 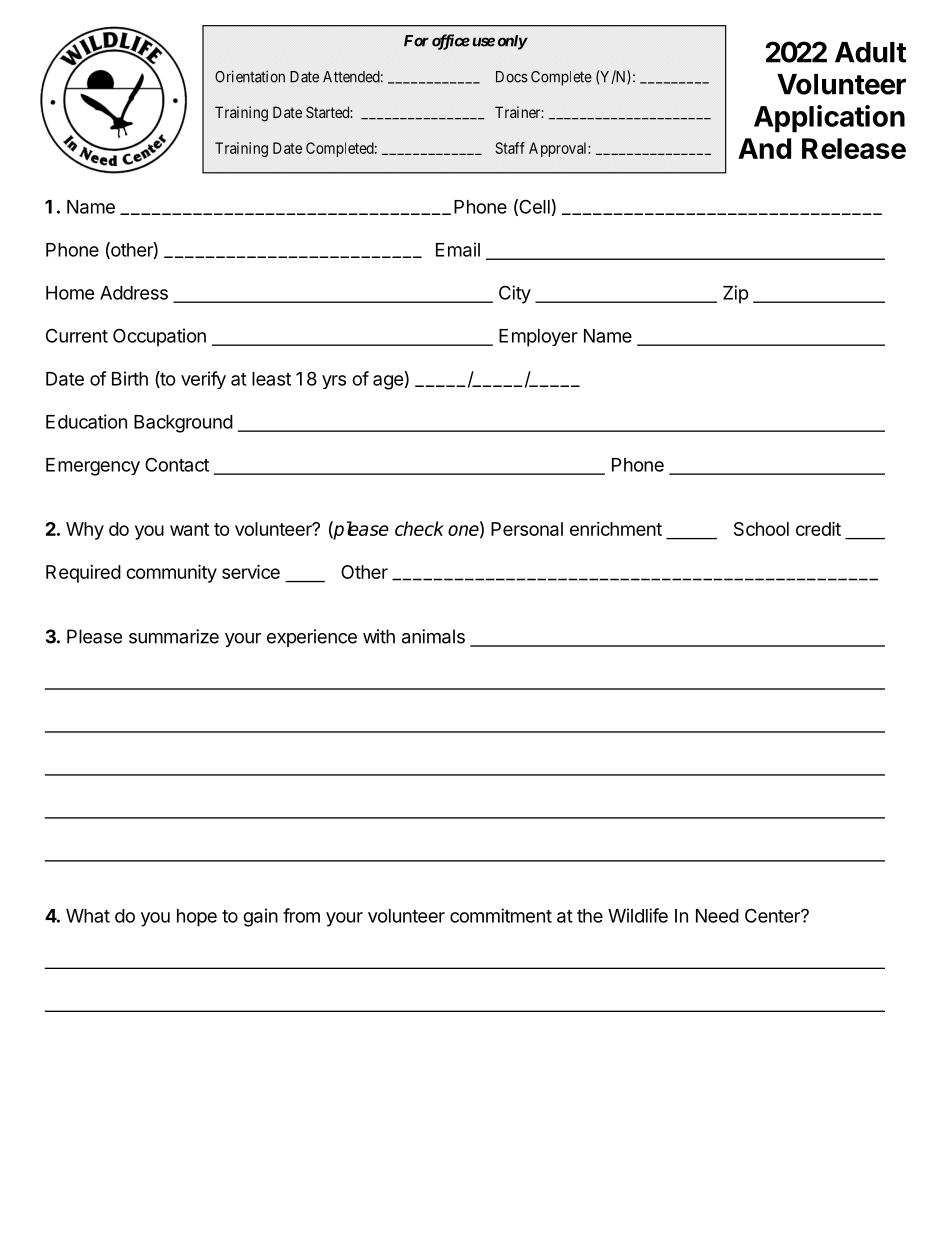 What do you see at coordinates (250, 76) in the screenshot?
I see `Orientation` at bounding box center [250, 76].
